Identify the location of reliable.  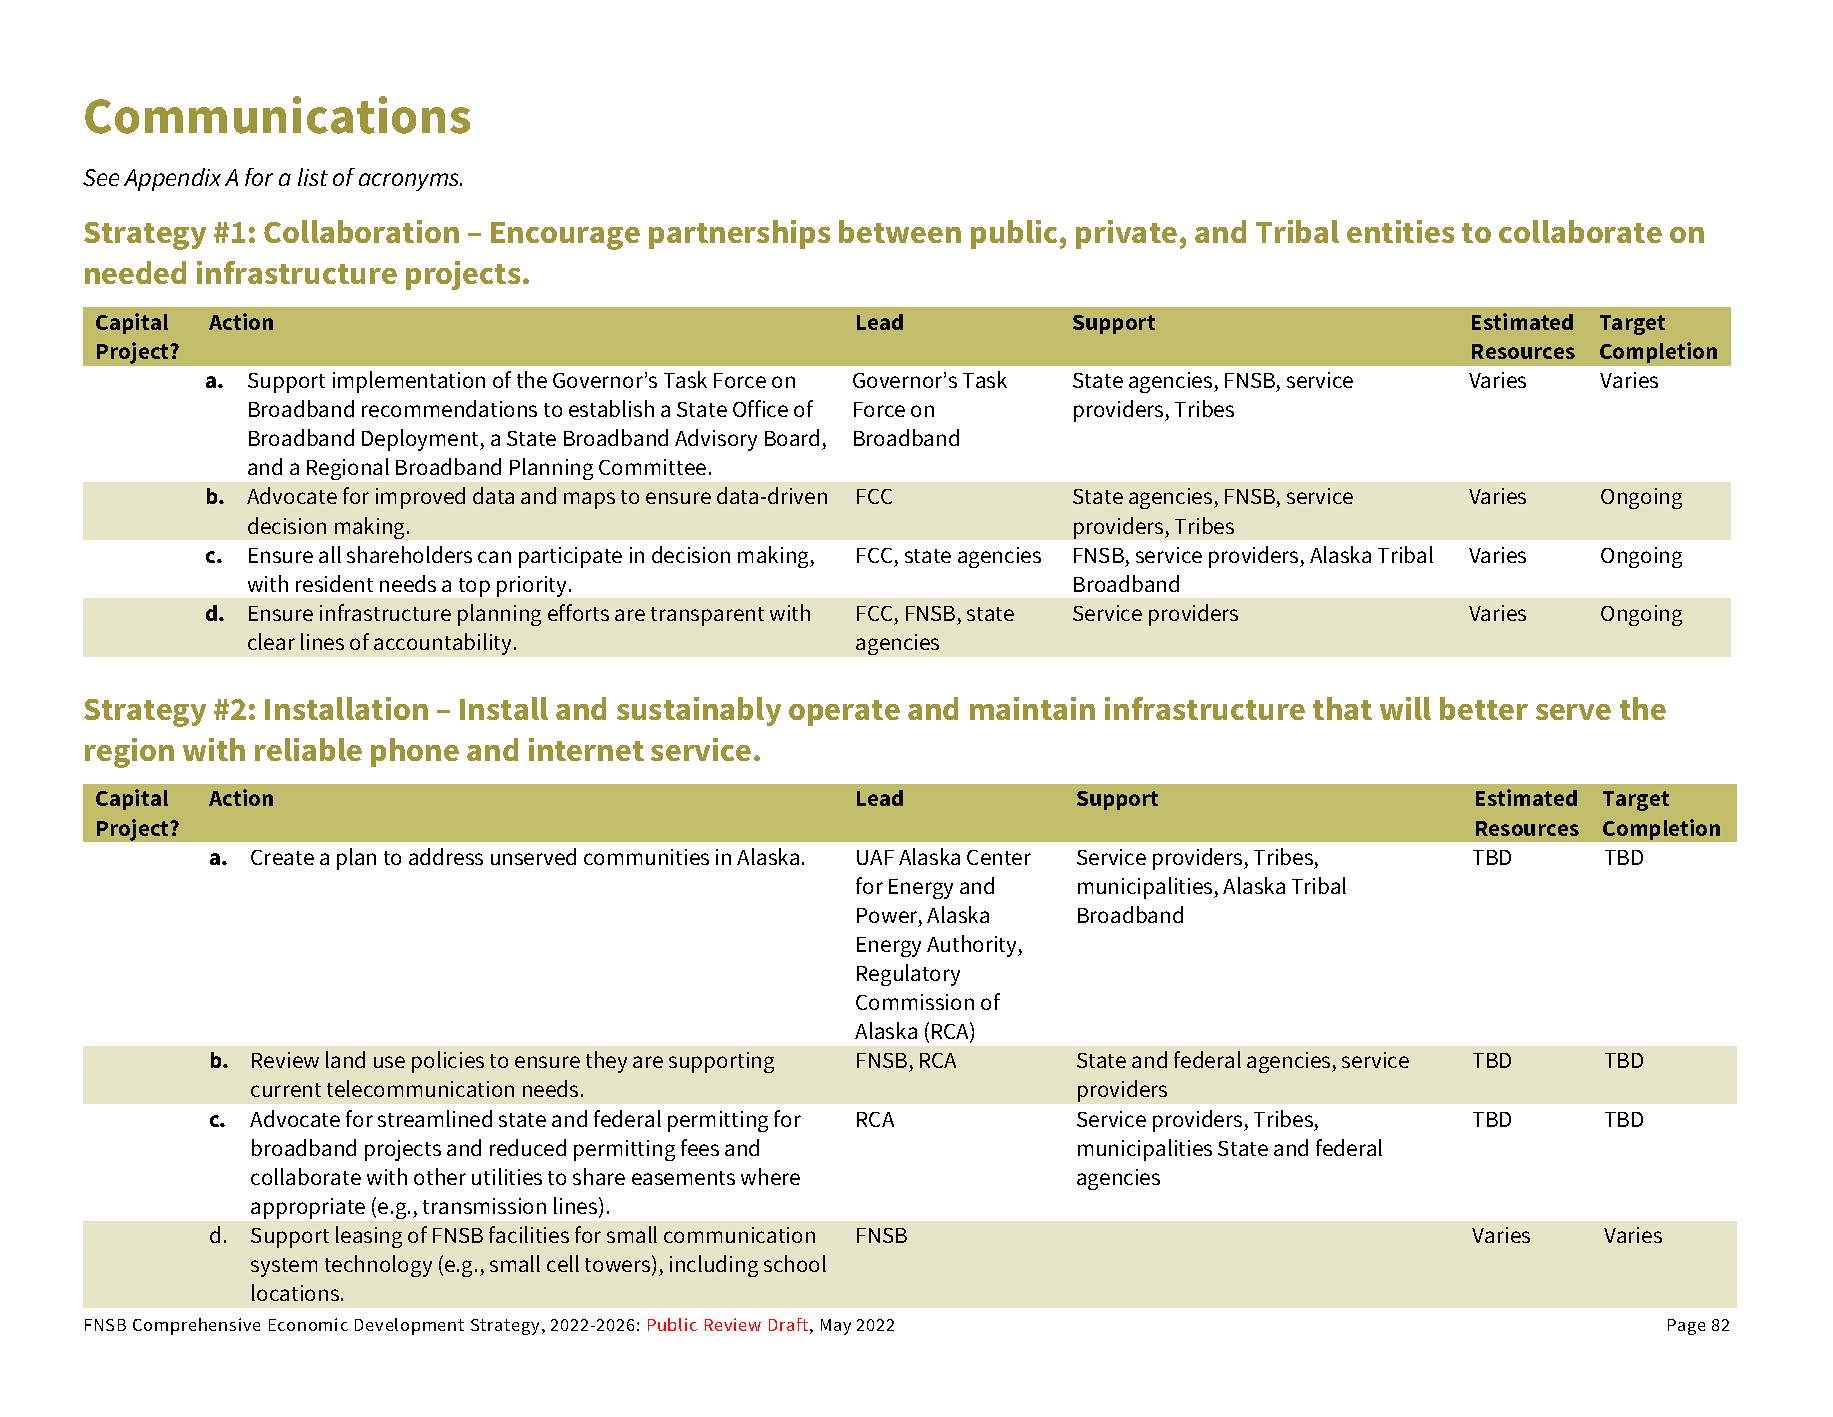
(308, 749).
